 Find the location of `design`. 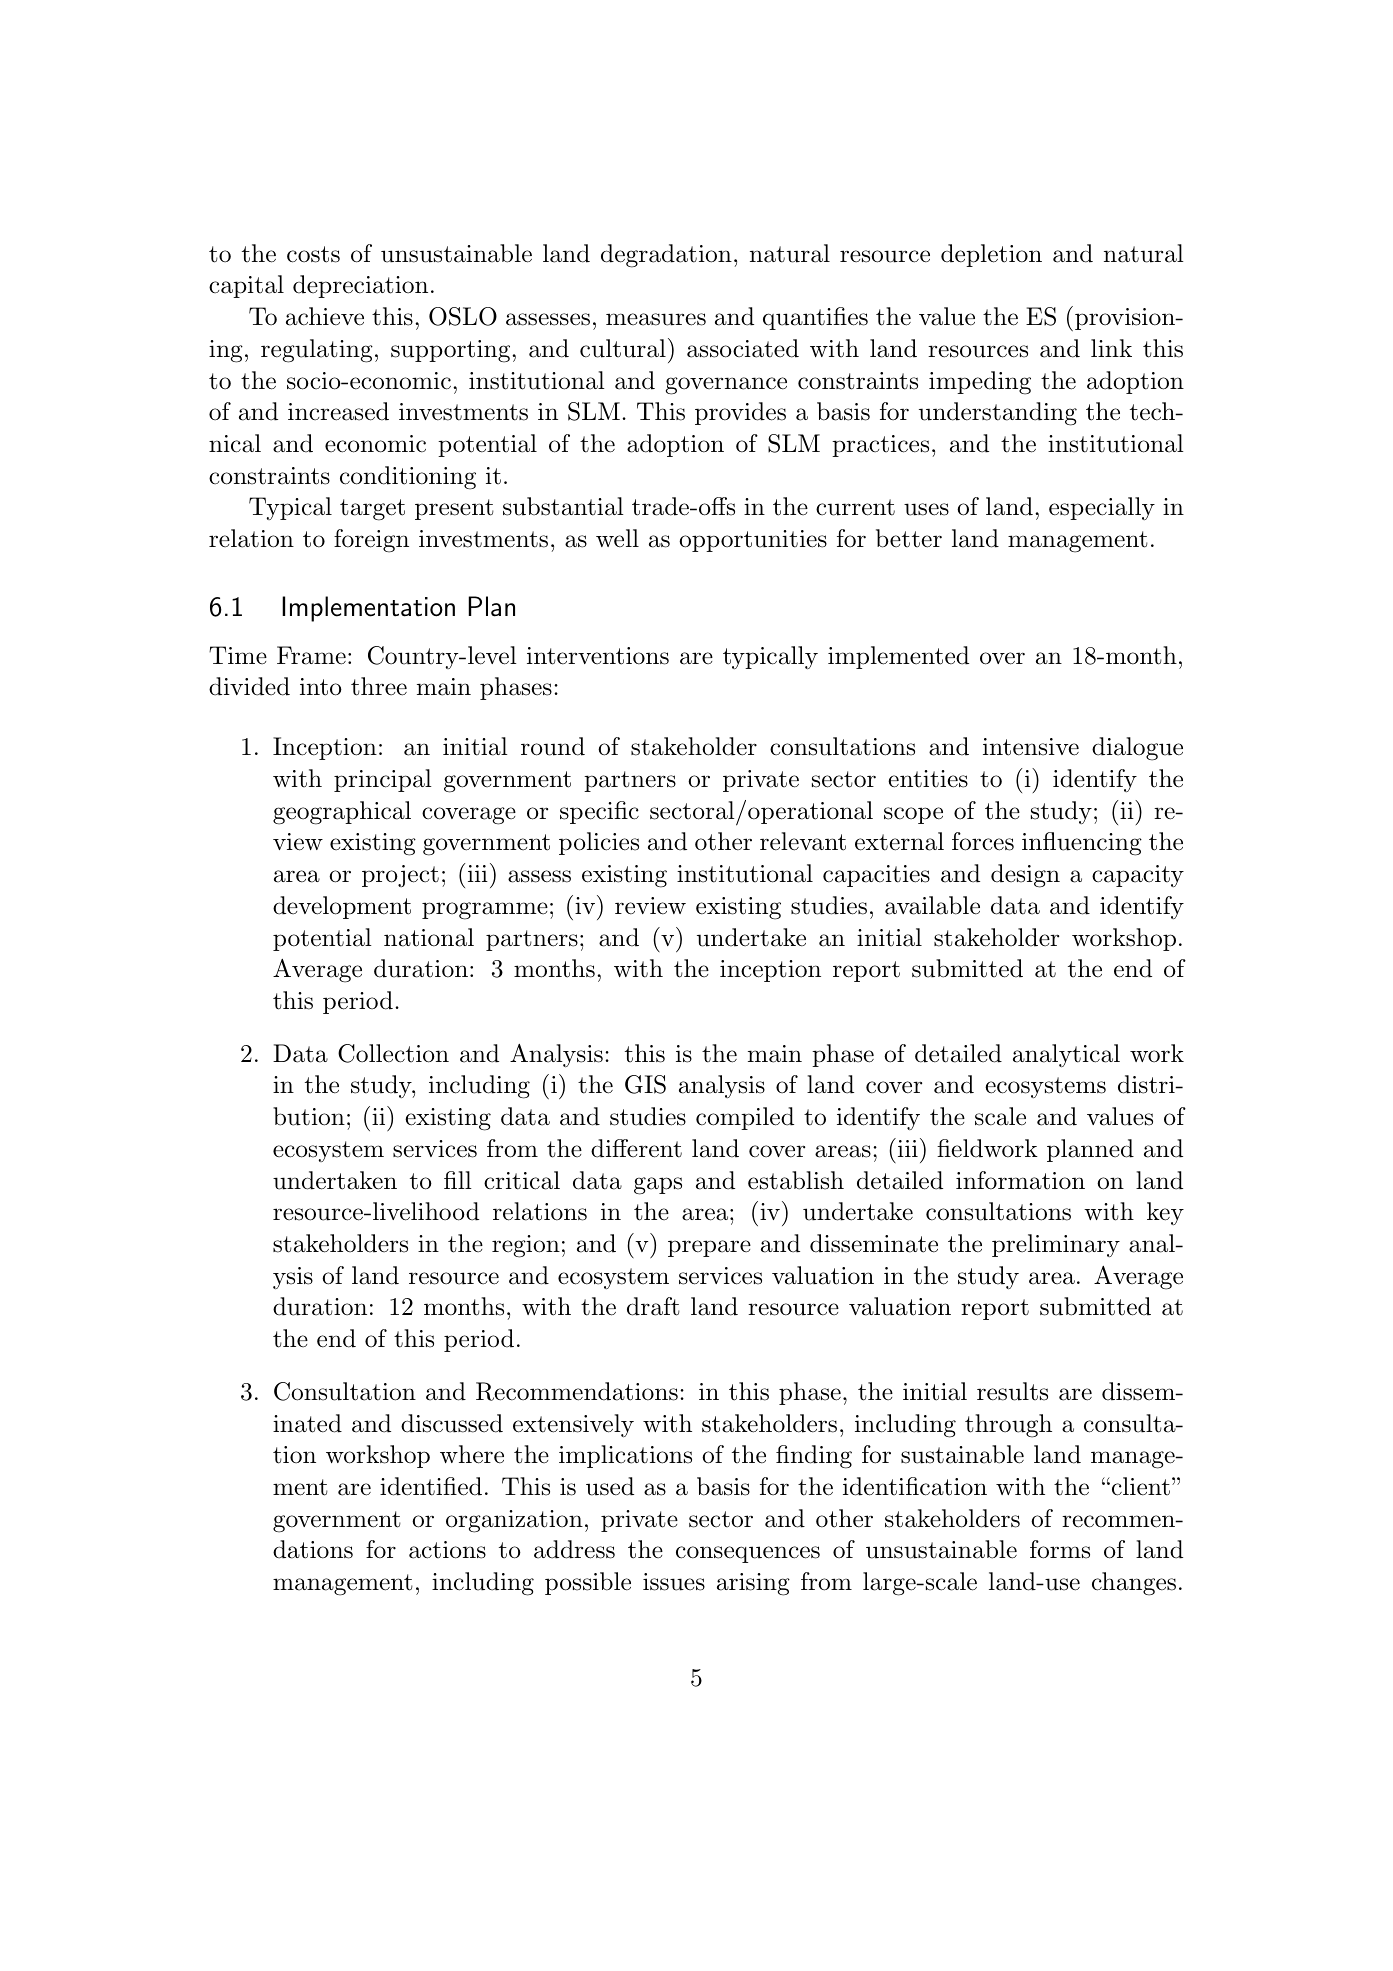

design is located at coordinates (1025, 876).
